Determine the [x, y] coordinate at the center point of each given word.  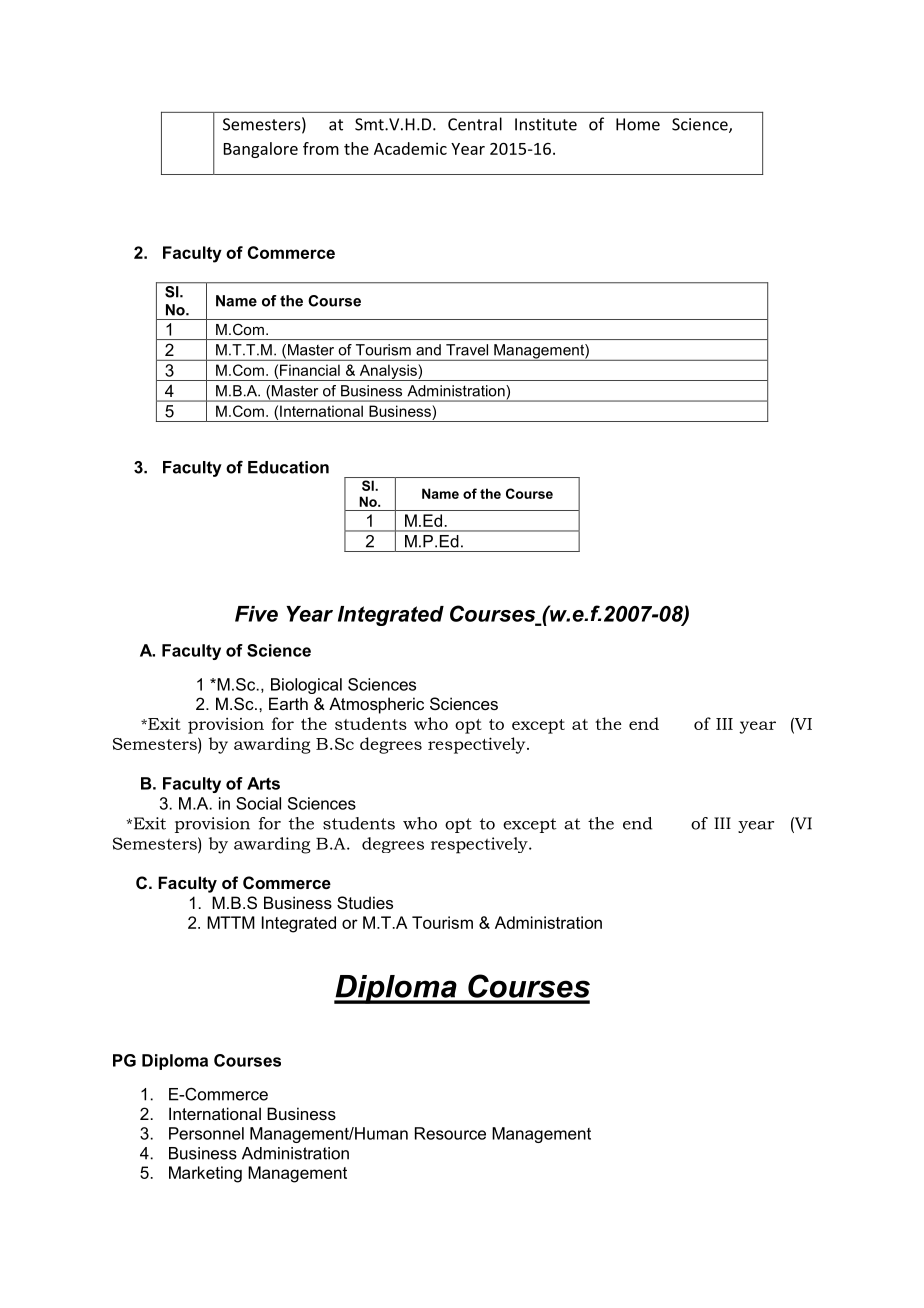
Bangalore [261, 150]
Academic [410, 148]
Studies [365, 902]
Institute [546, 124]
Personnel [206, 1133]
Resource [450, 1133]
